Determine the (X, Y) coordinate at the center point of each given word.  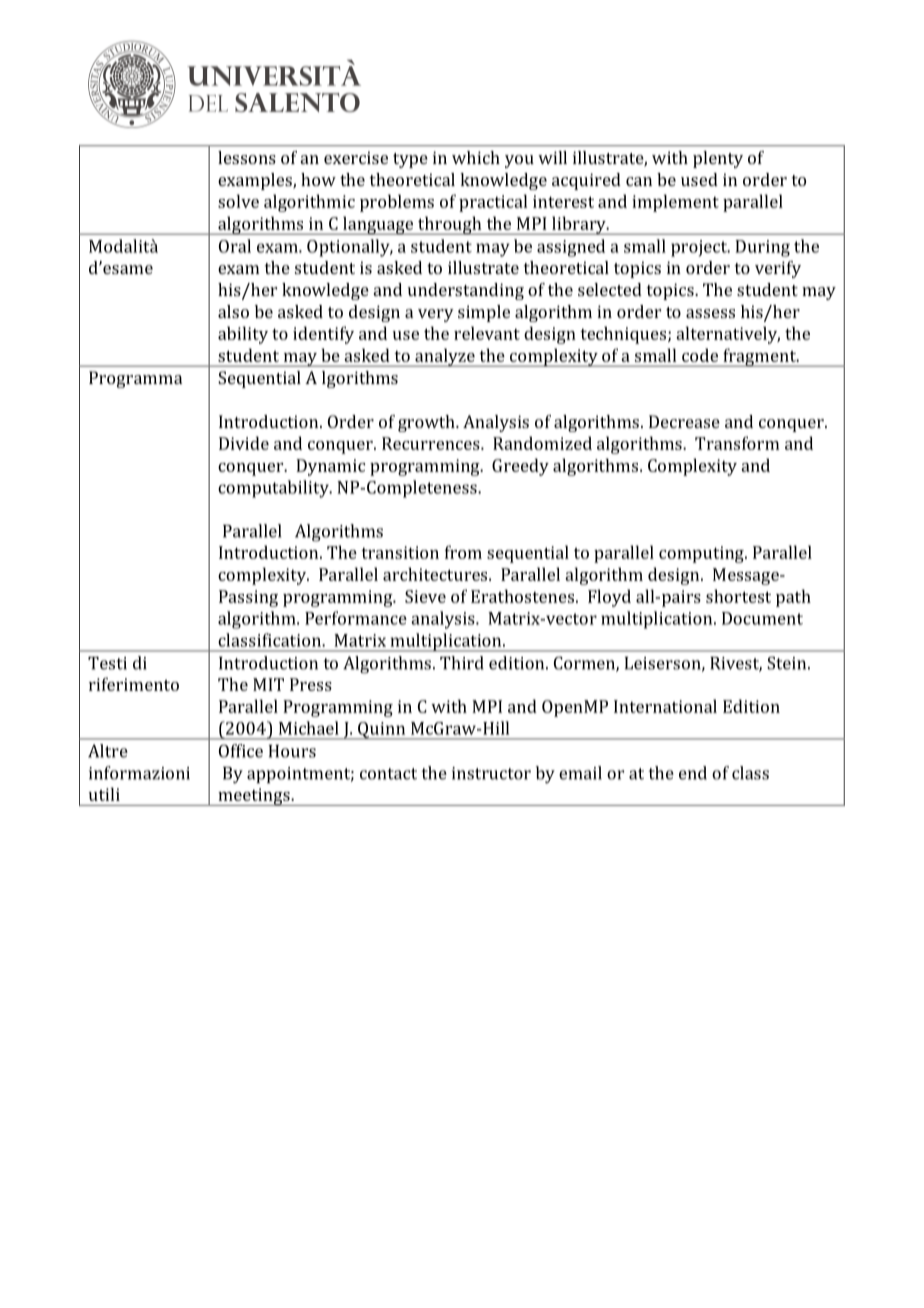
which (476, 157)
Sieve (425, 596)
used (699, 179)
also (233, 311)
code (700, 355)
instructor (491, 773)
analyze (445, 357)
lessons (247, 157)
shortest (738, 596)
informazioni (139, 773)
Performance (356, 618)
